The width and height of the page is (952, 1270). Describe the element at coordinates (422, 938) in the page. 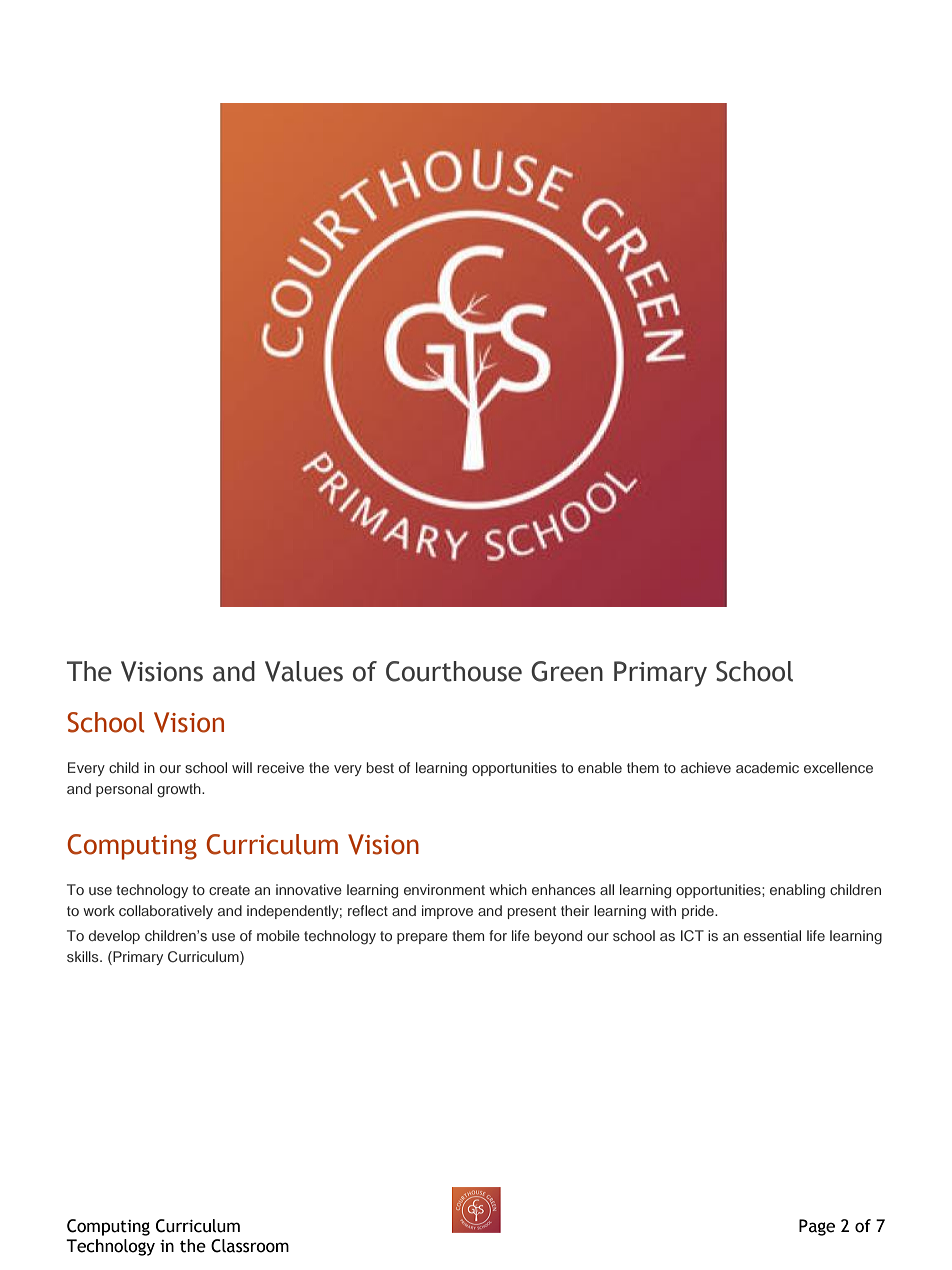

I see `prepare` at that location.
